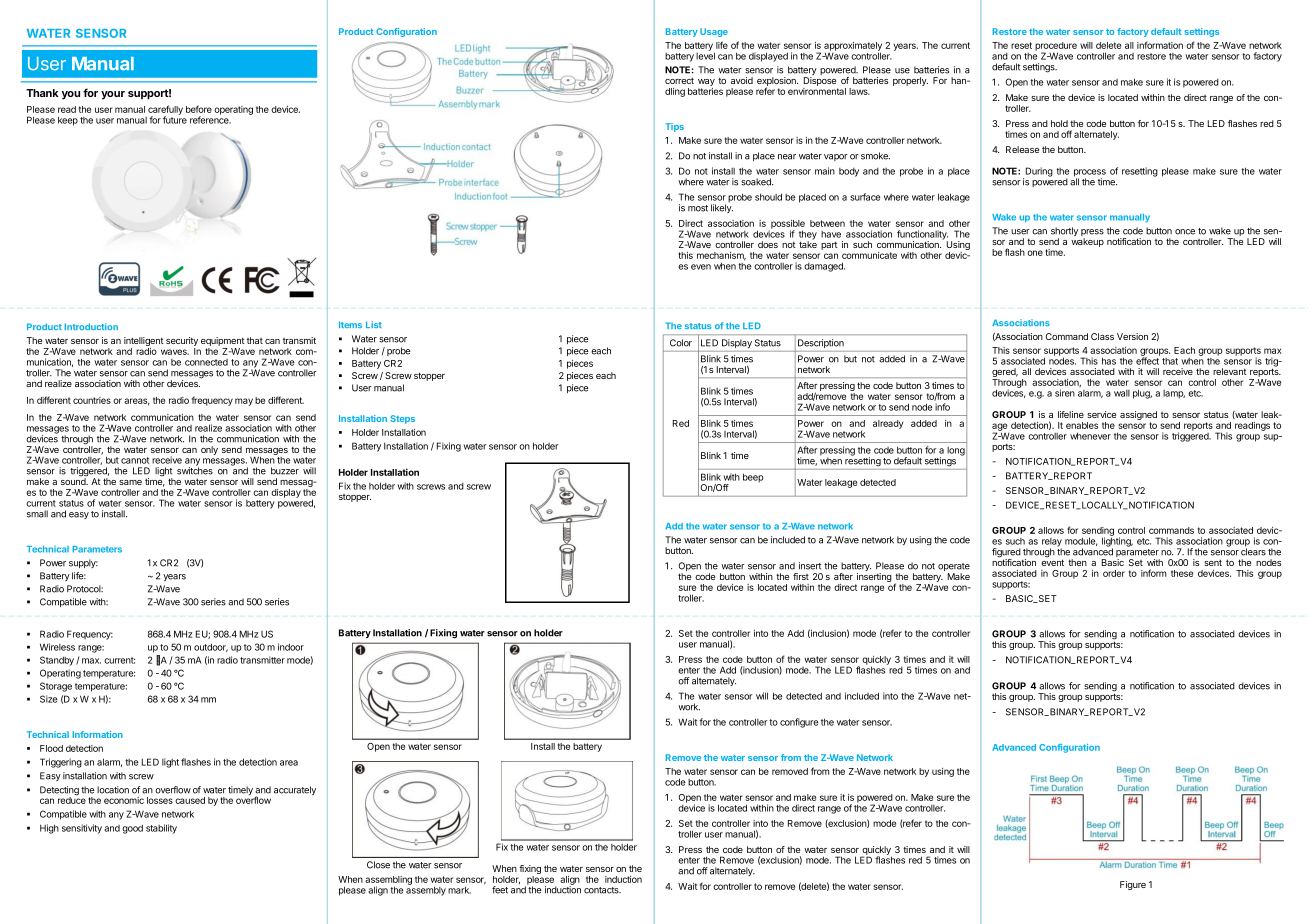 This screenshot has width=1308, height=924. I want to click on first, so click(801, 576).
